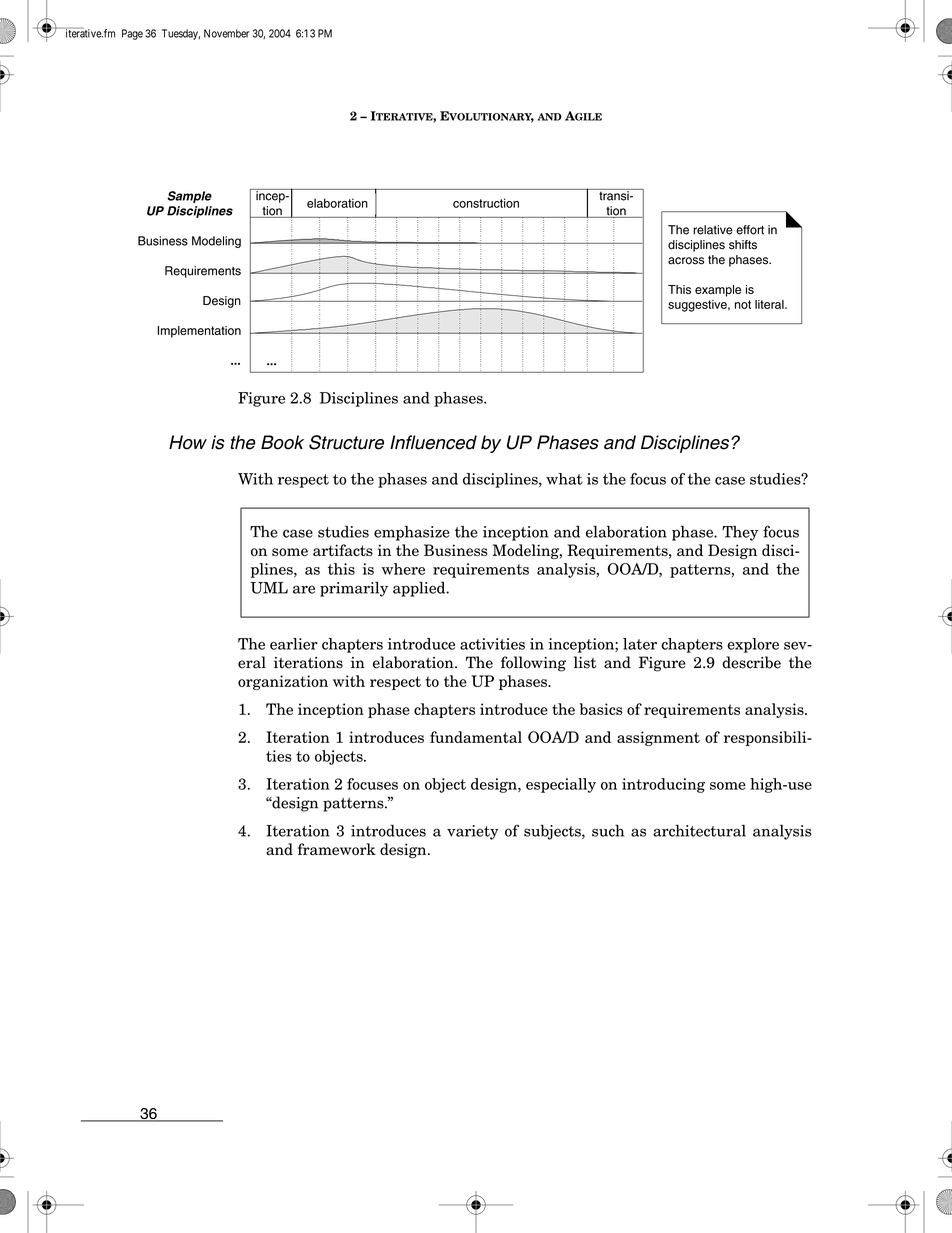 The height and width of the image is (1233, 952). I want to click on They, so click(740, 533).
